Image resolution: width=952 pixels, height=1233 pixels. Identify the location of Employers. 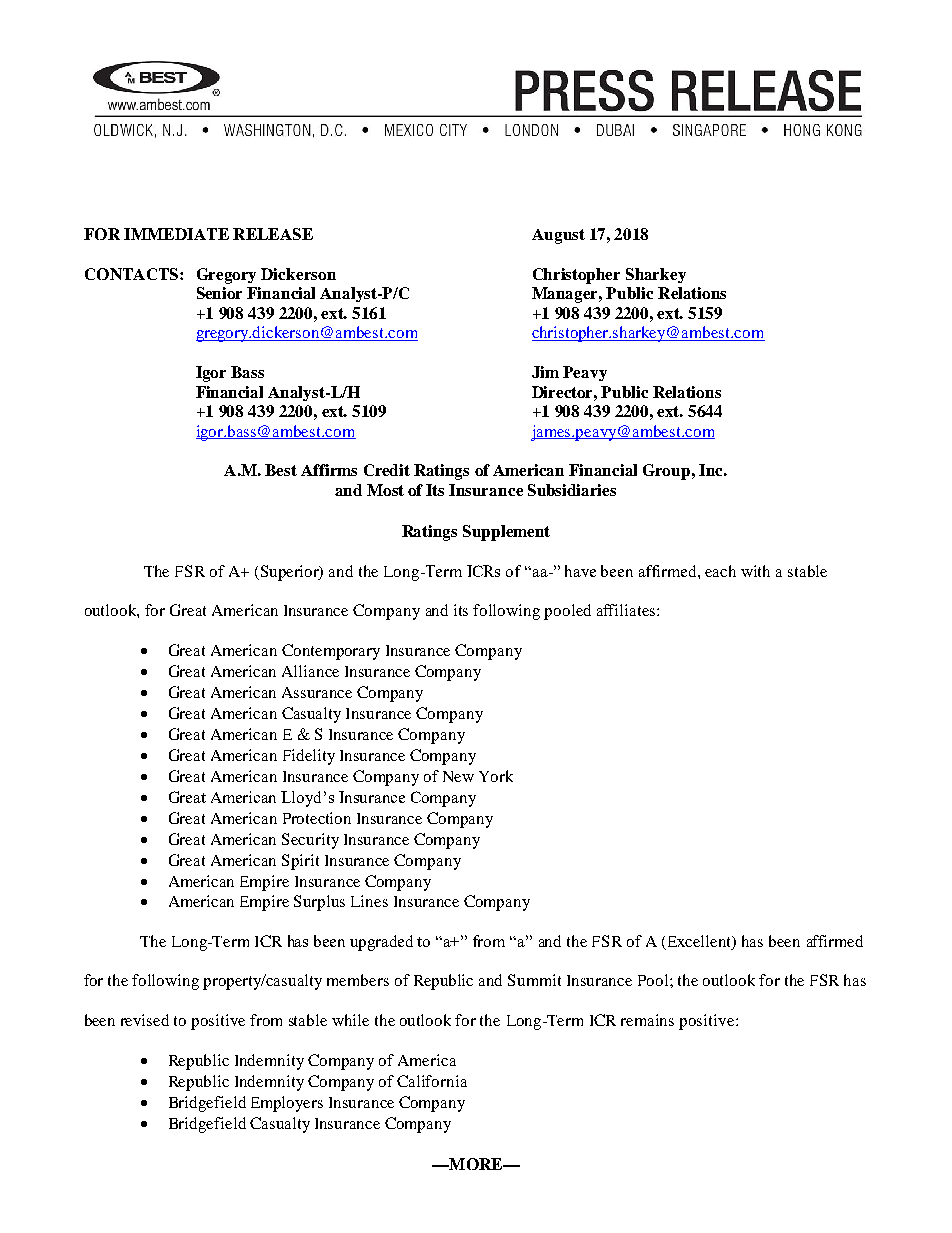
(287, 1104).
